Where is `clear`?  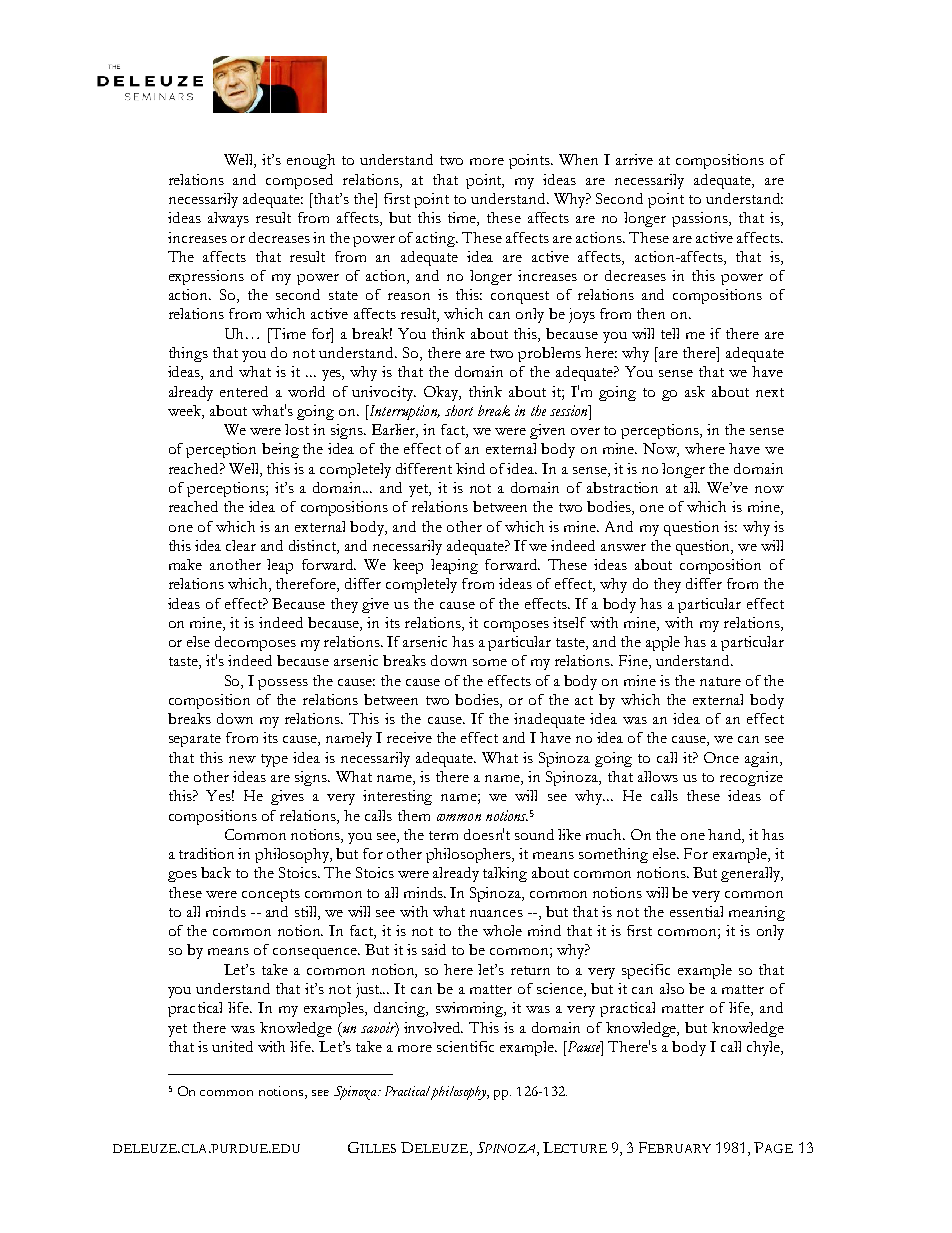
clear is located at coordinates (241, 545).
